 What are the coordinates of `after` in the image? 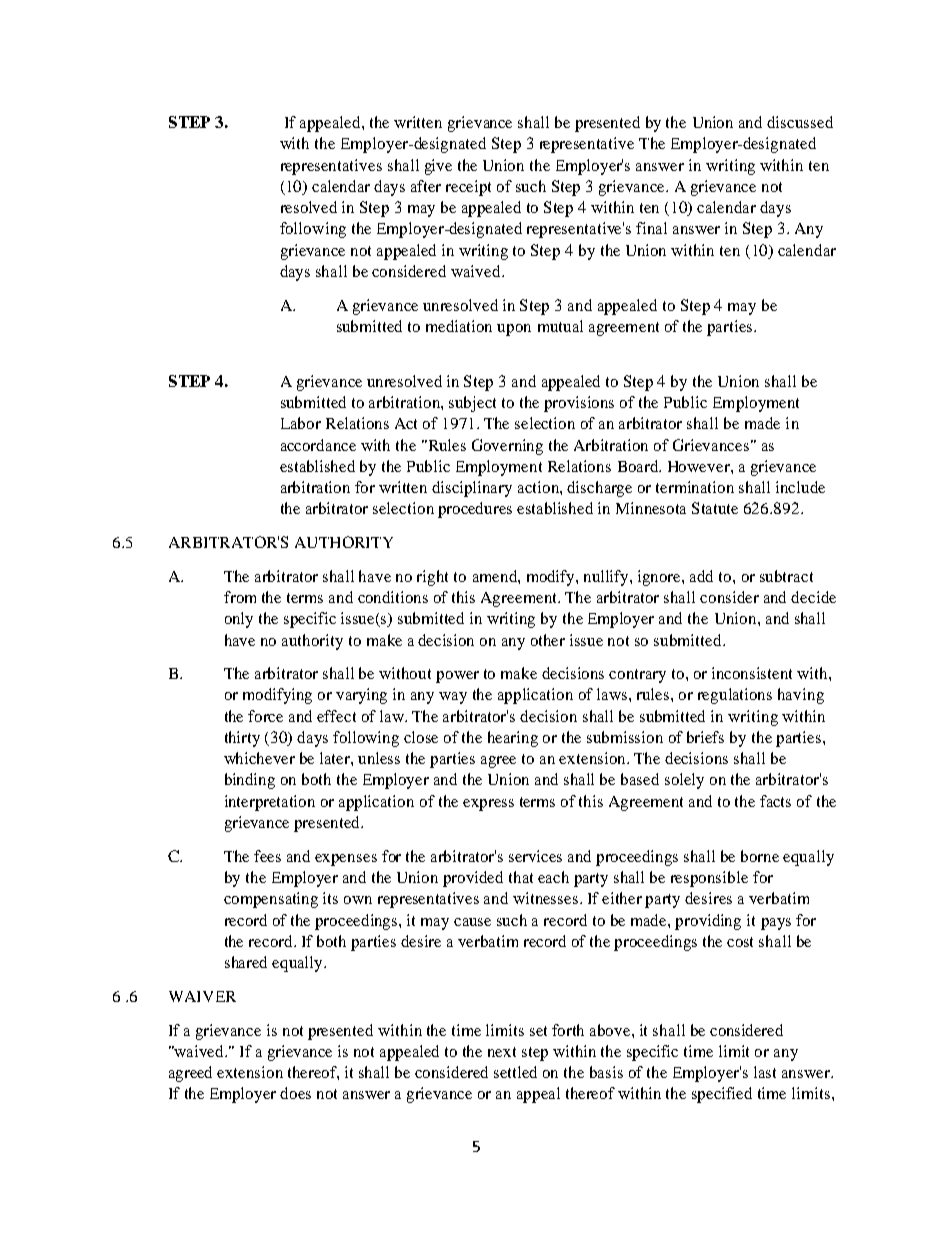 It's located at (426, 186).
